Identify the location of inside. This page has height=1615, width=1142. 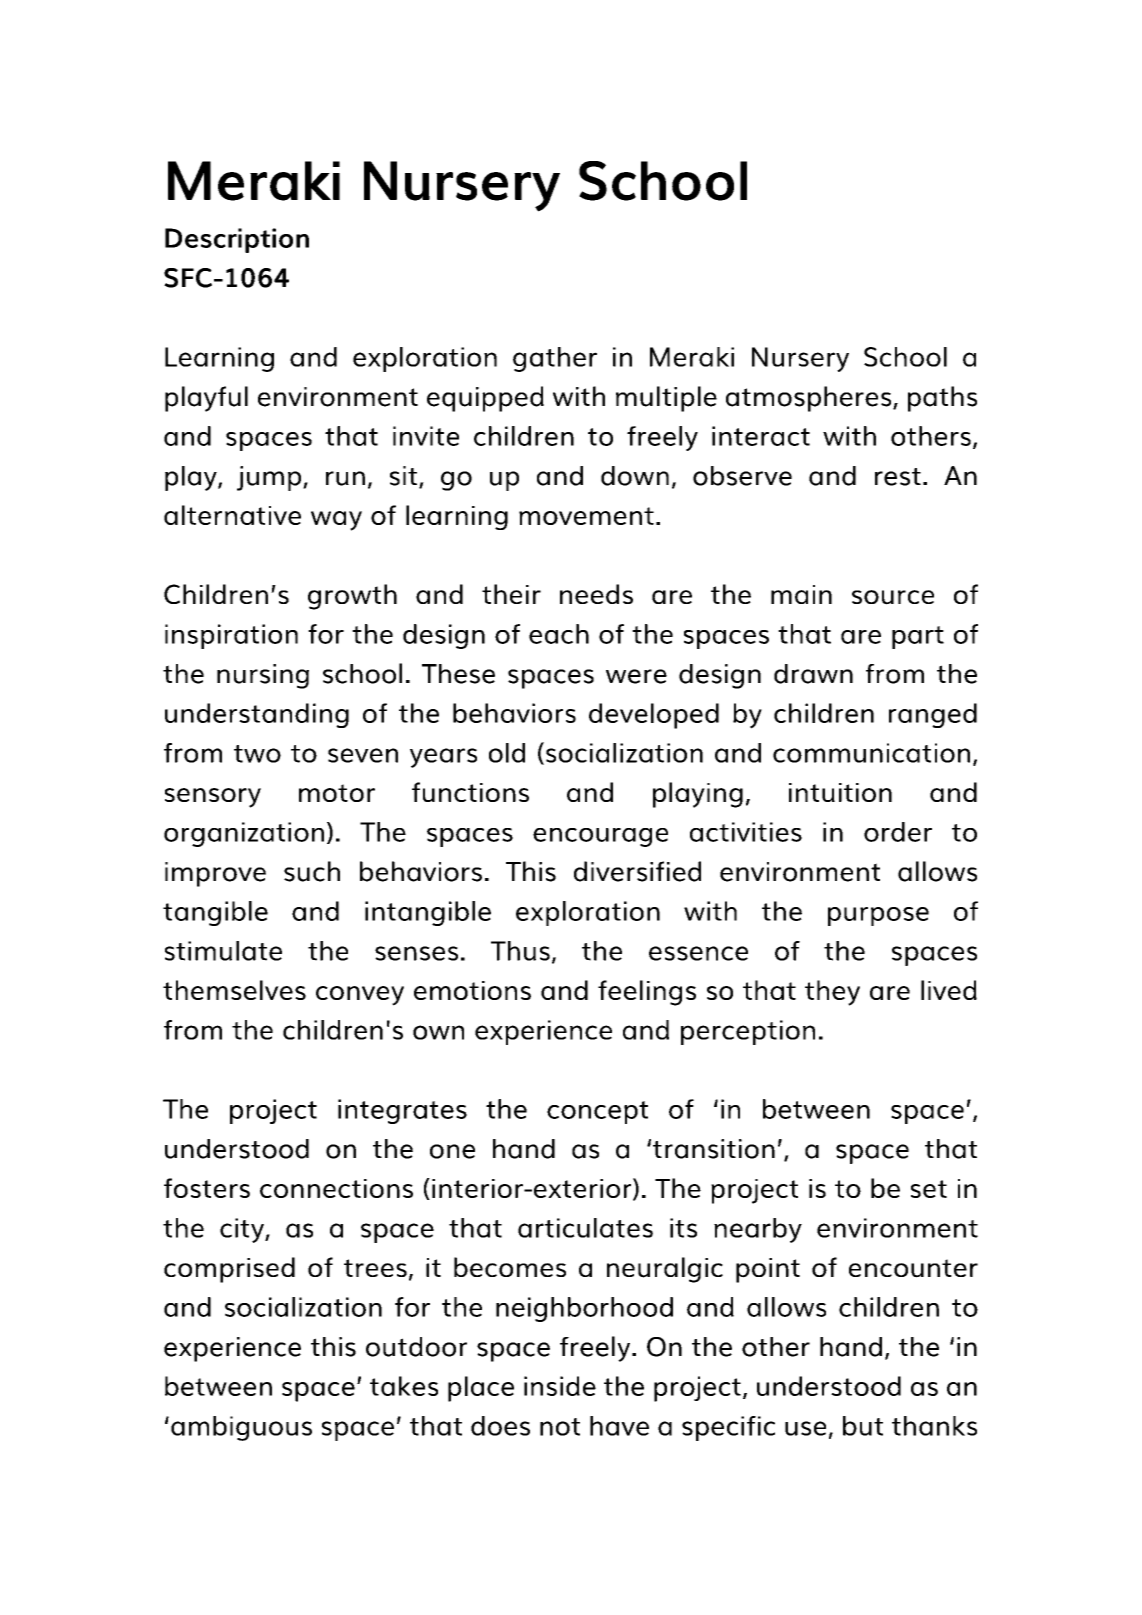
(560, 1386).
